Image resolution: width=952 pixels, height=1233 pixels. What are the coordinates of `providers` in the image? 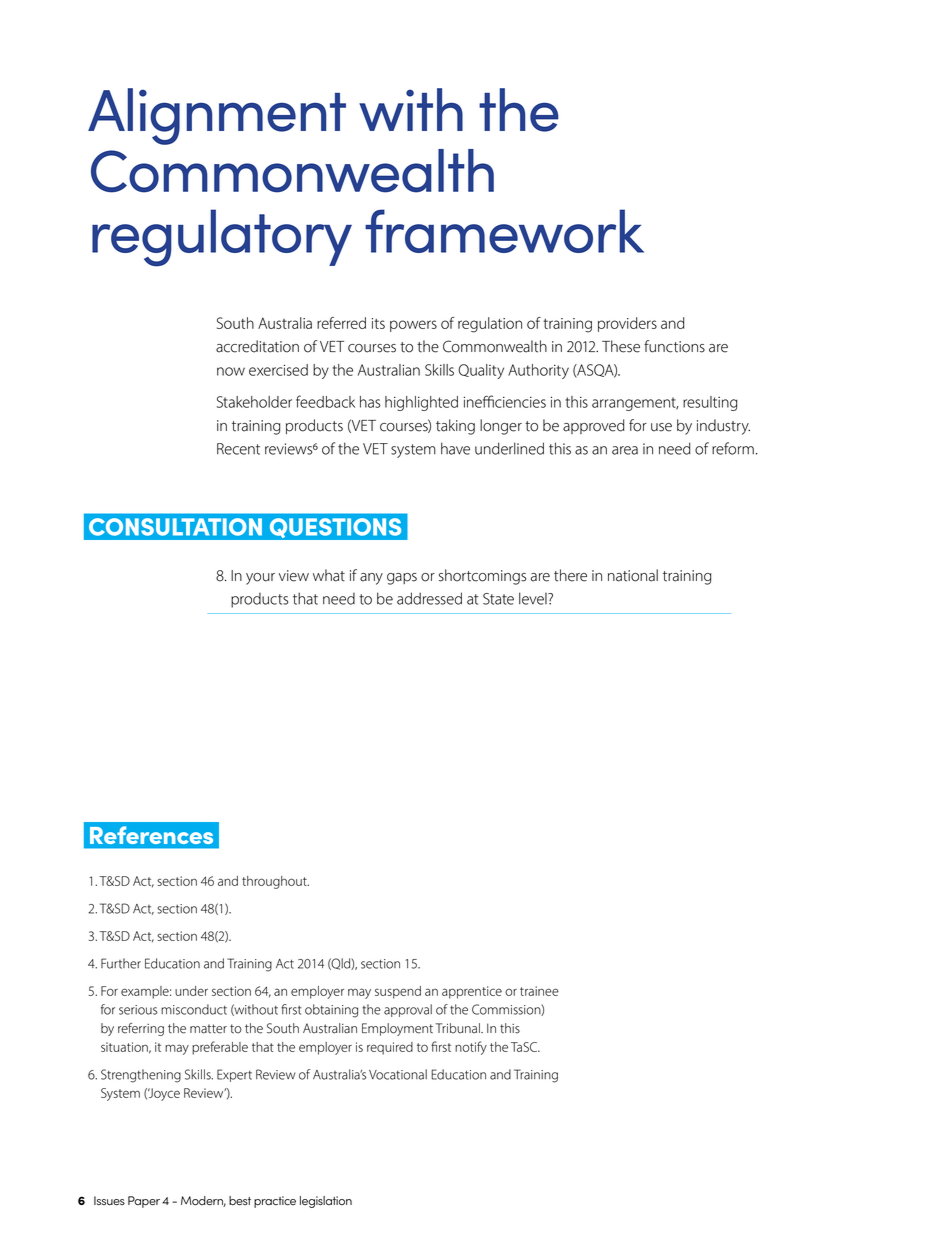 It's located at (627, 324).
